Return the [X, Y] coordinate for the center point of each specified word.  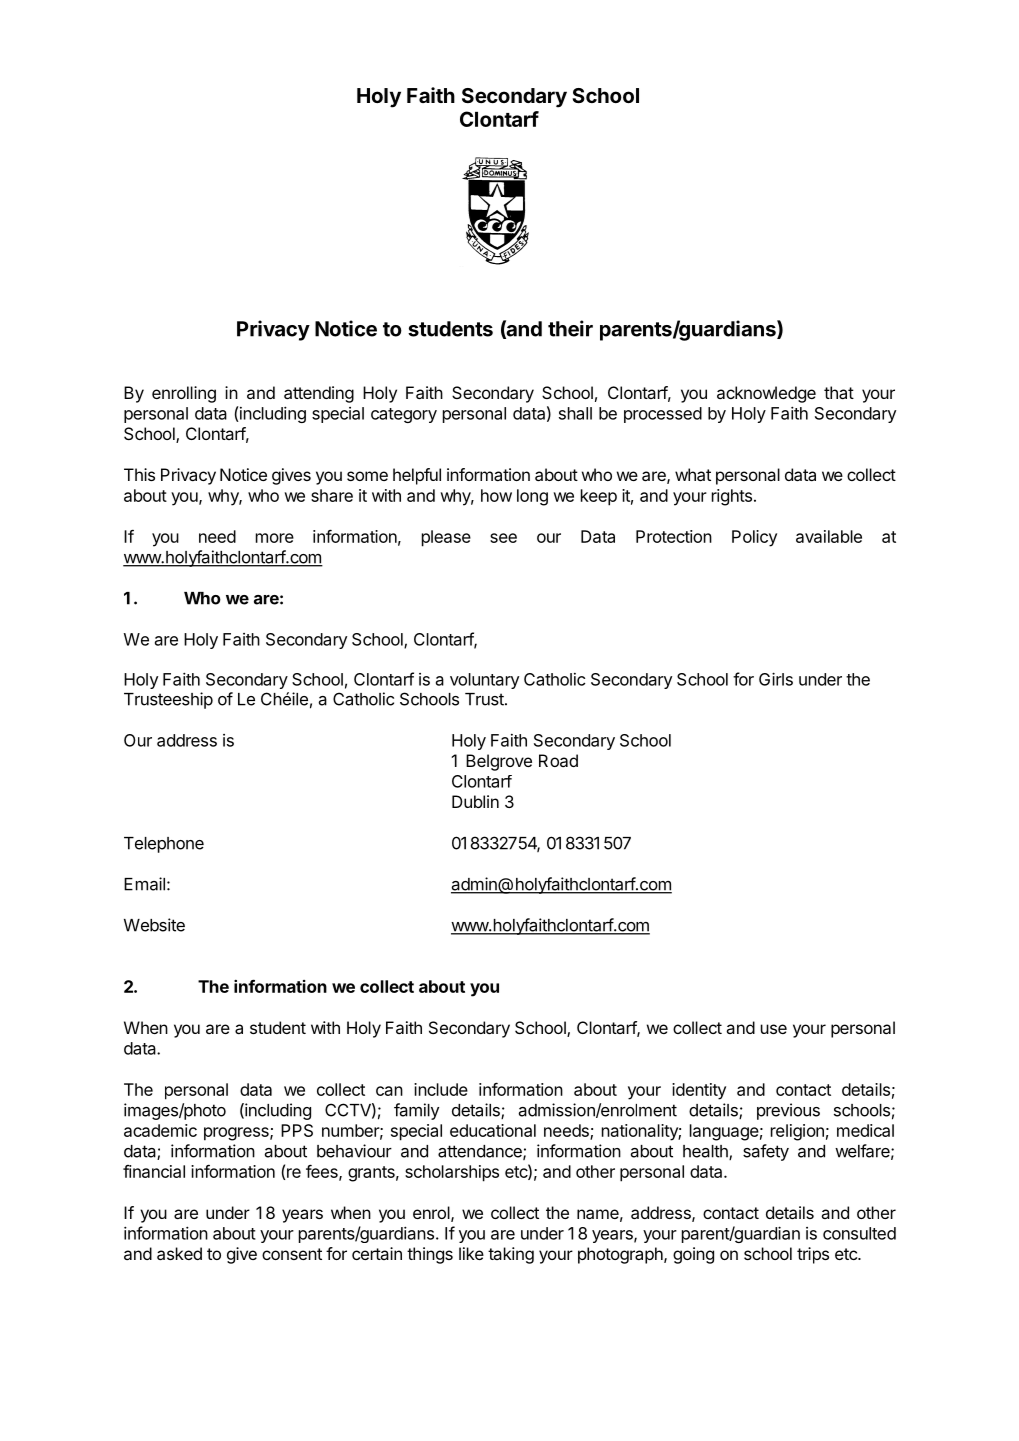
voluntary [484, 681]
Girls [776, 679]
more [275, 538]
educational [493, 1130]
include [441, 1089]
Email [144, 884]
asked [179, 1253]
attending [319, 394]
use [774, 1029]
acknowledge [766, 394]
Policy [754, 538]
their [570, 328]
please [446, 538]
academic [160, 1130]
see [503, 538]
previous [788, 1111]
